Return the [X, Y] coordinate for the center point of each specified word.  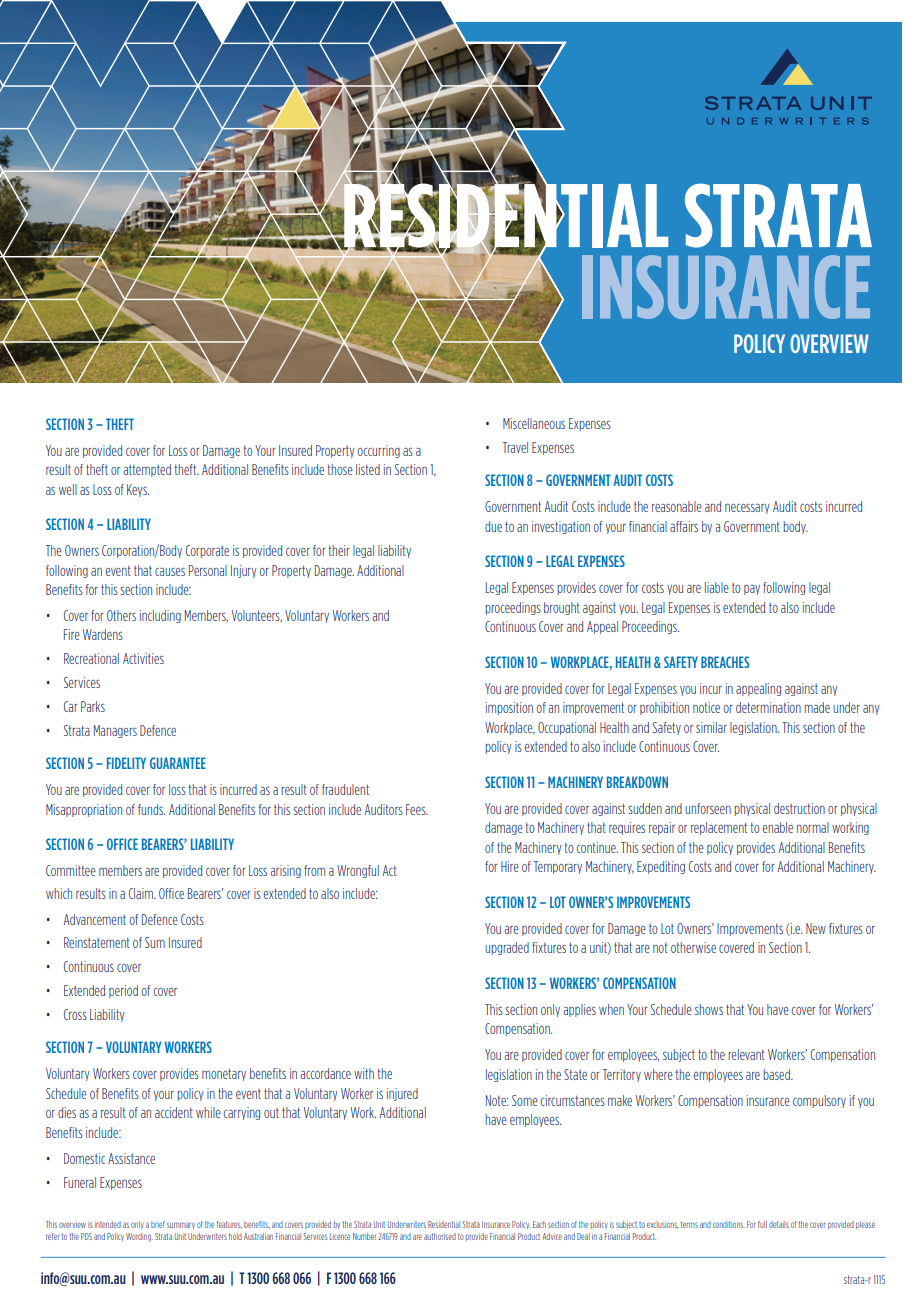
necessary [747, 509]
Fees [417, 809]
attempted [147, 470]
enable [778, 827]
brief [158, 1224]
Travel [515, 447]
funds [151, 809]
